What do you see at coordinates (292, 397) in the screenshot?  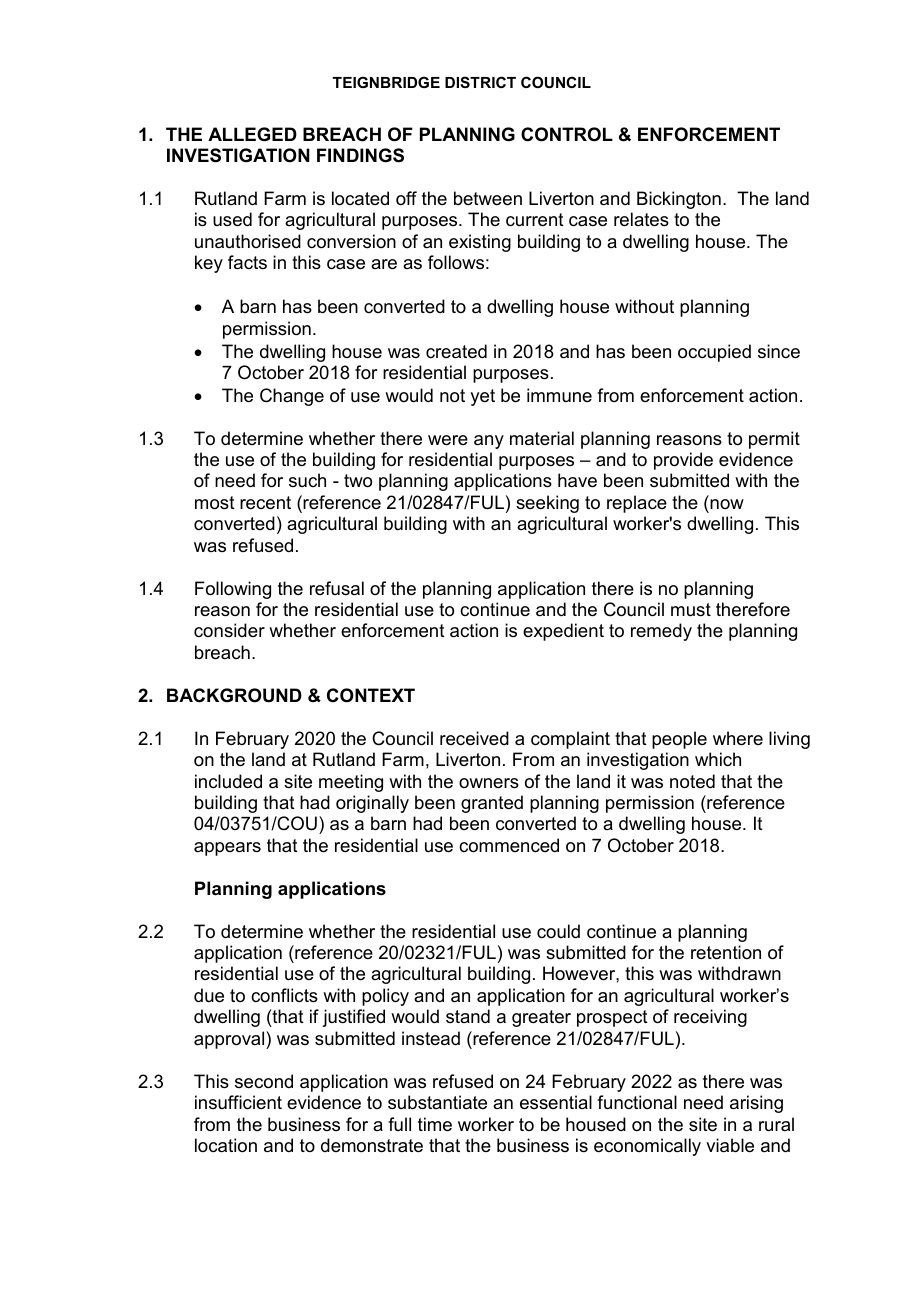 I see `Change` at bounding box center [292, 397].
